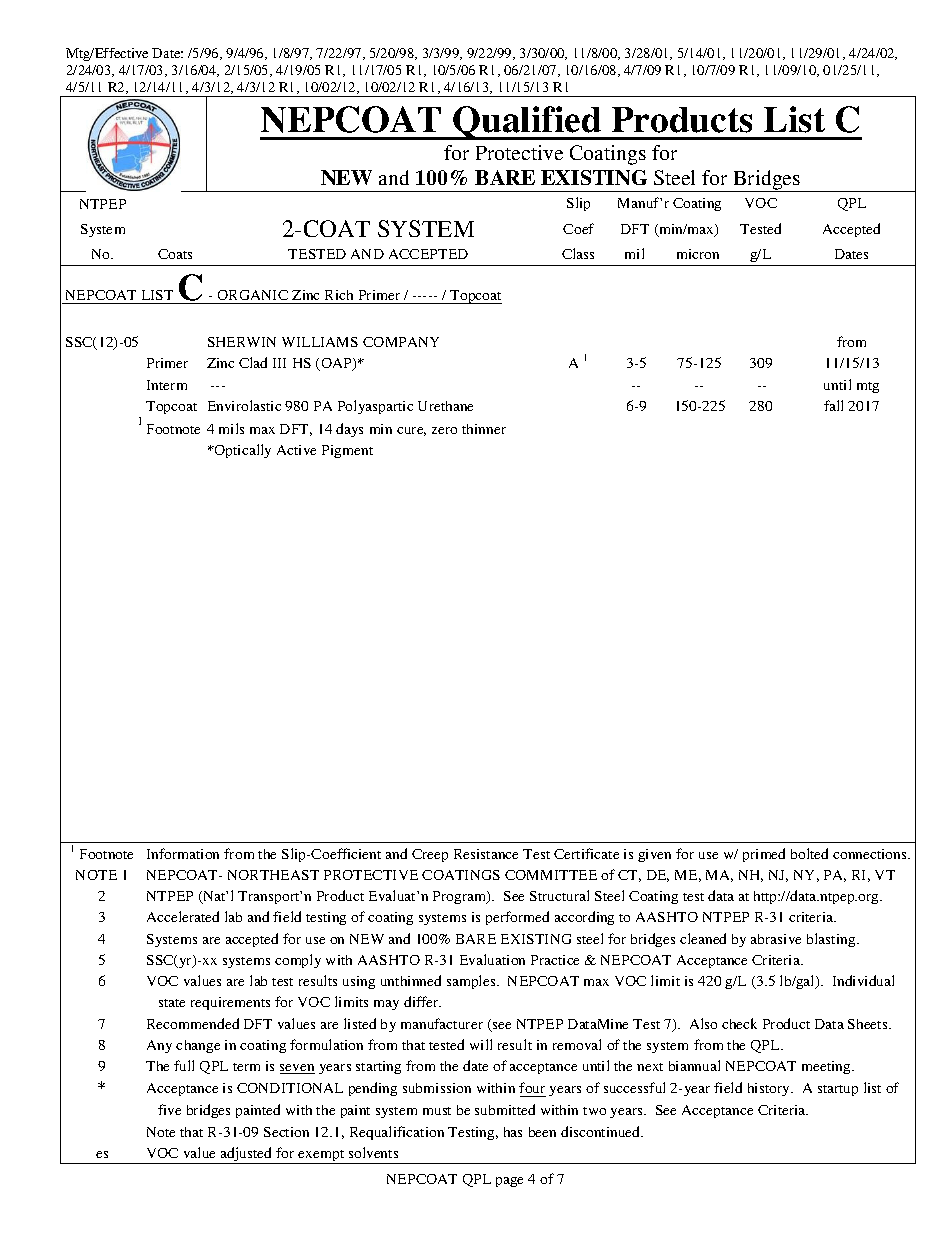  Describe the element at coordinates (513, 1132) in the document. I see `has` at that location.
